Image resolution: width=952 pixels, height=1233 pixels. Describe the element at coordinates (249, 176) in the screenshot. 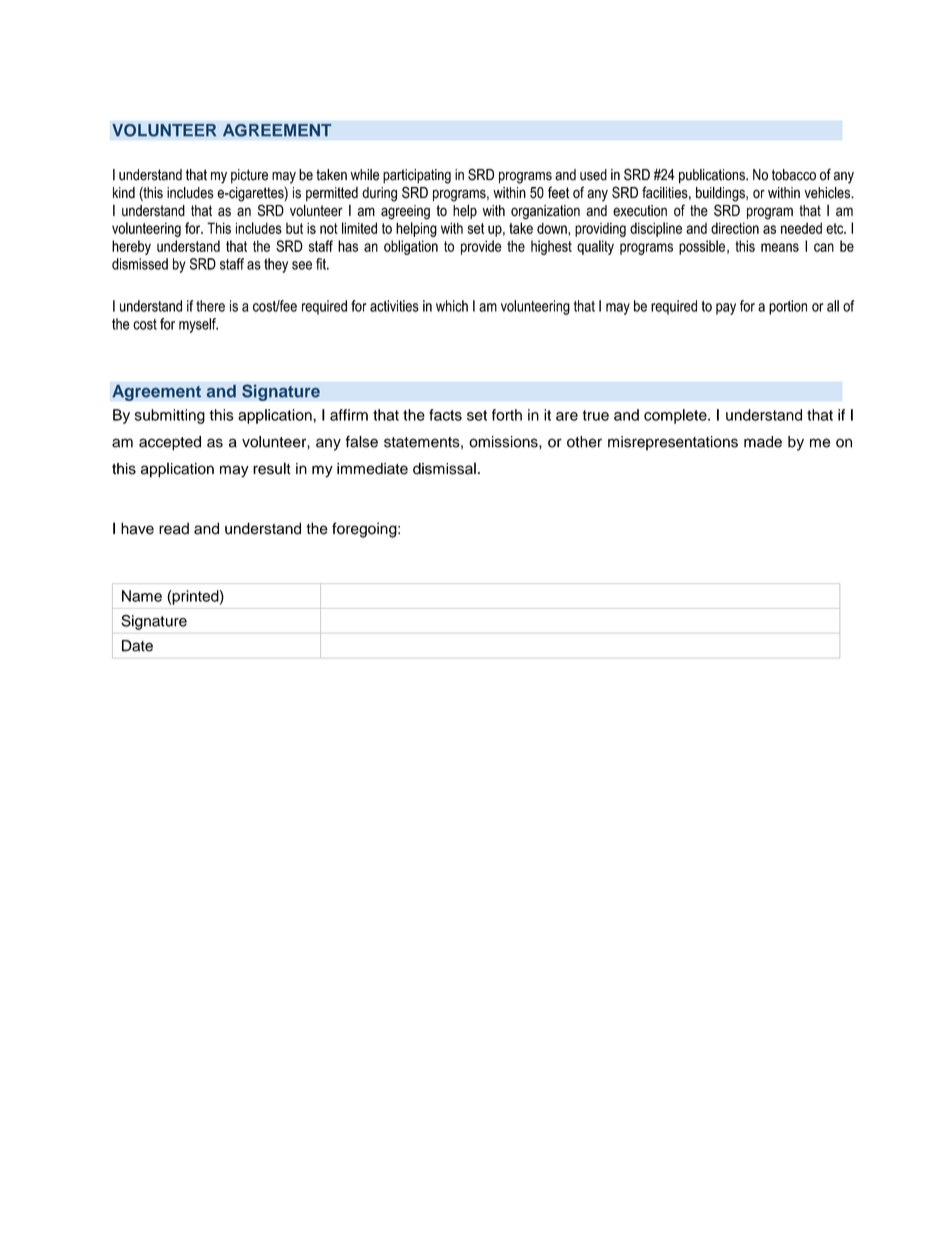

I see `picture` at that location.
